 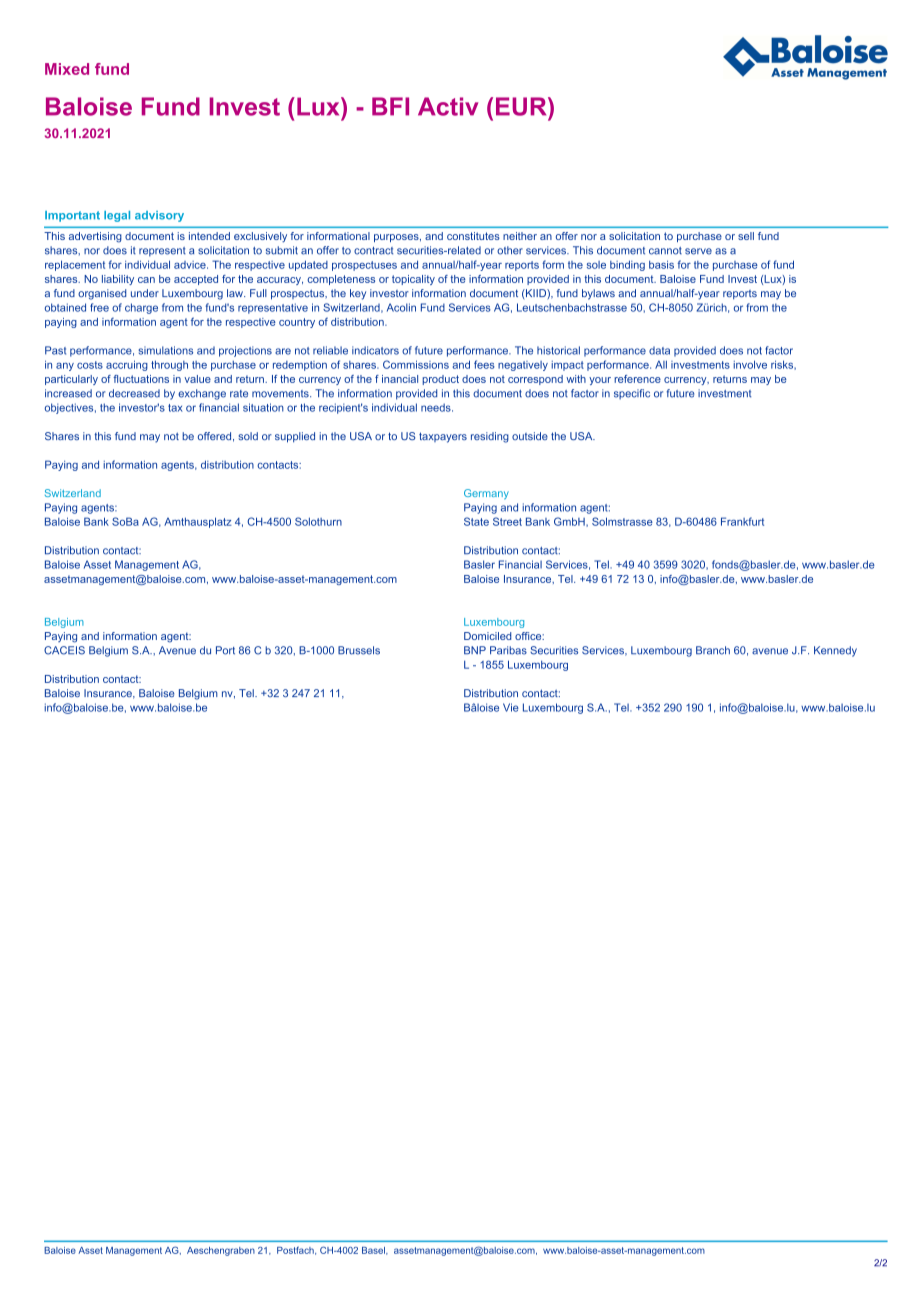 I want to click on Brussels, so click(x=359, y=650).
